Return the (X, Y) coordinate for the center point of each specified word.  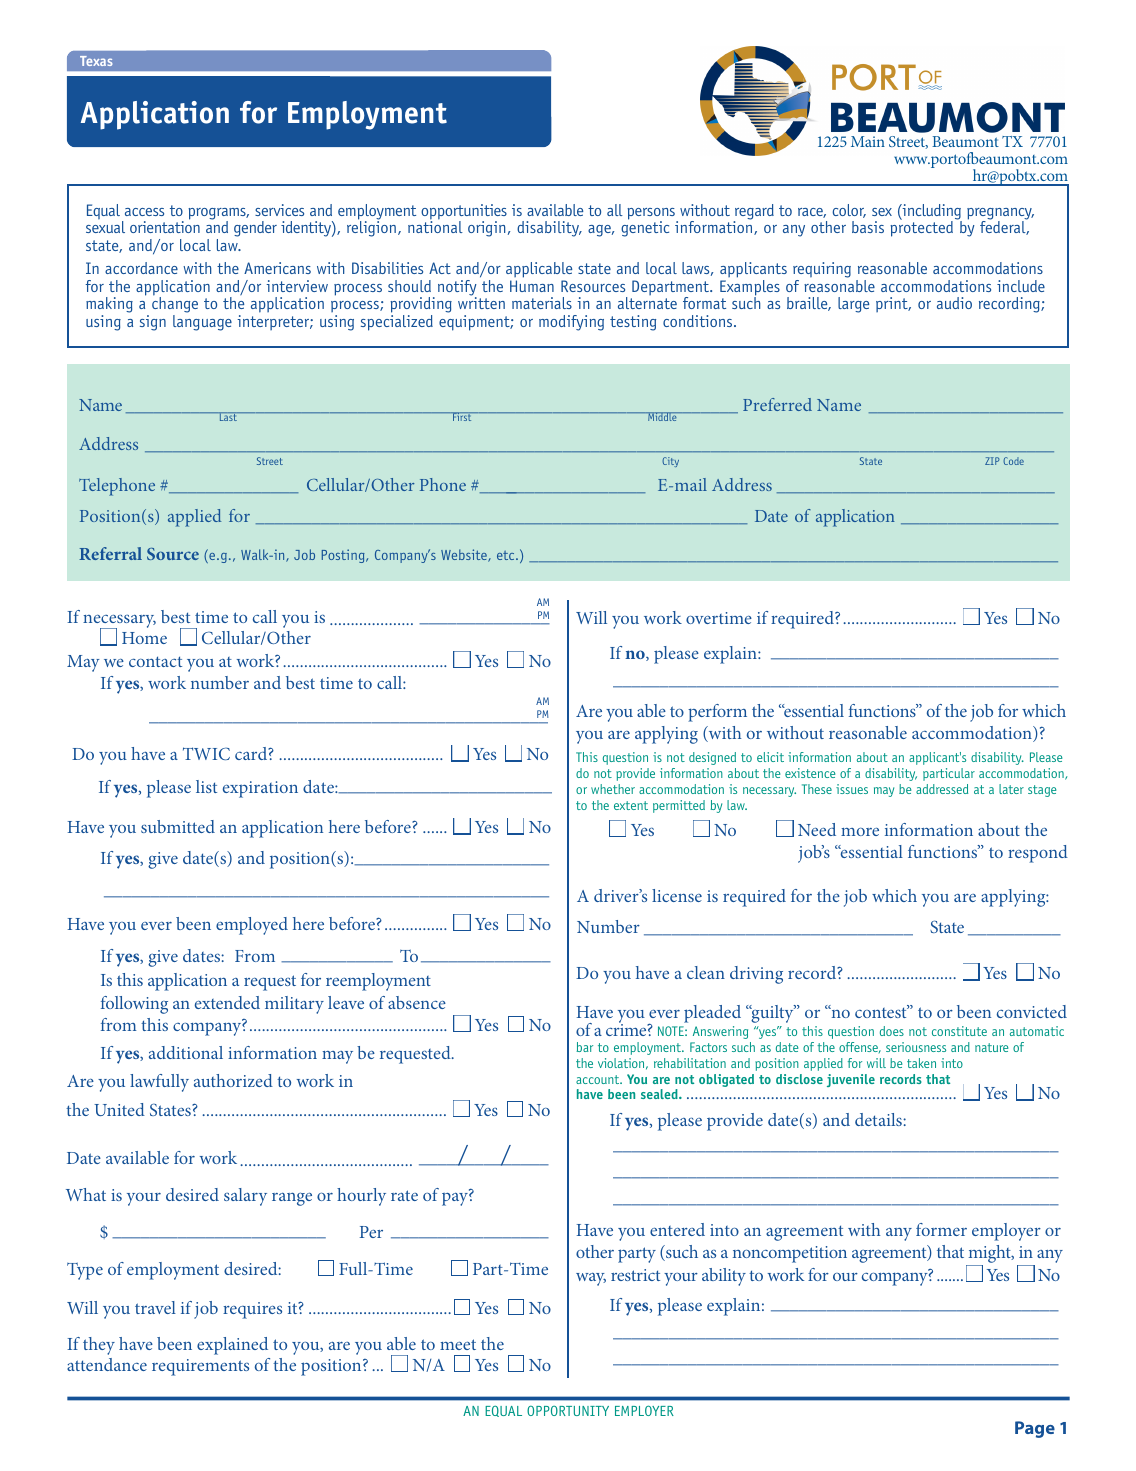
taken (921, 1063)
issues (852, 789)
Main (868, 141)
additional (186, 1052)
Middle (662, 416)
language (202, 323)
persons (652, 215)
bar (584, 1047)
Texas (96, 61)
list (206, 786)
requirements (200, 1367)
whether (613, 789)
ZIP (992, 461)
